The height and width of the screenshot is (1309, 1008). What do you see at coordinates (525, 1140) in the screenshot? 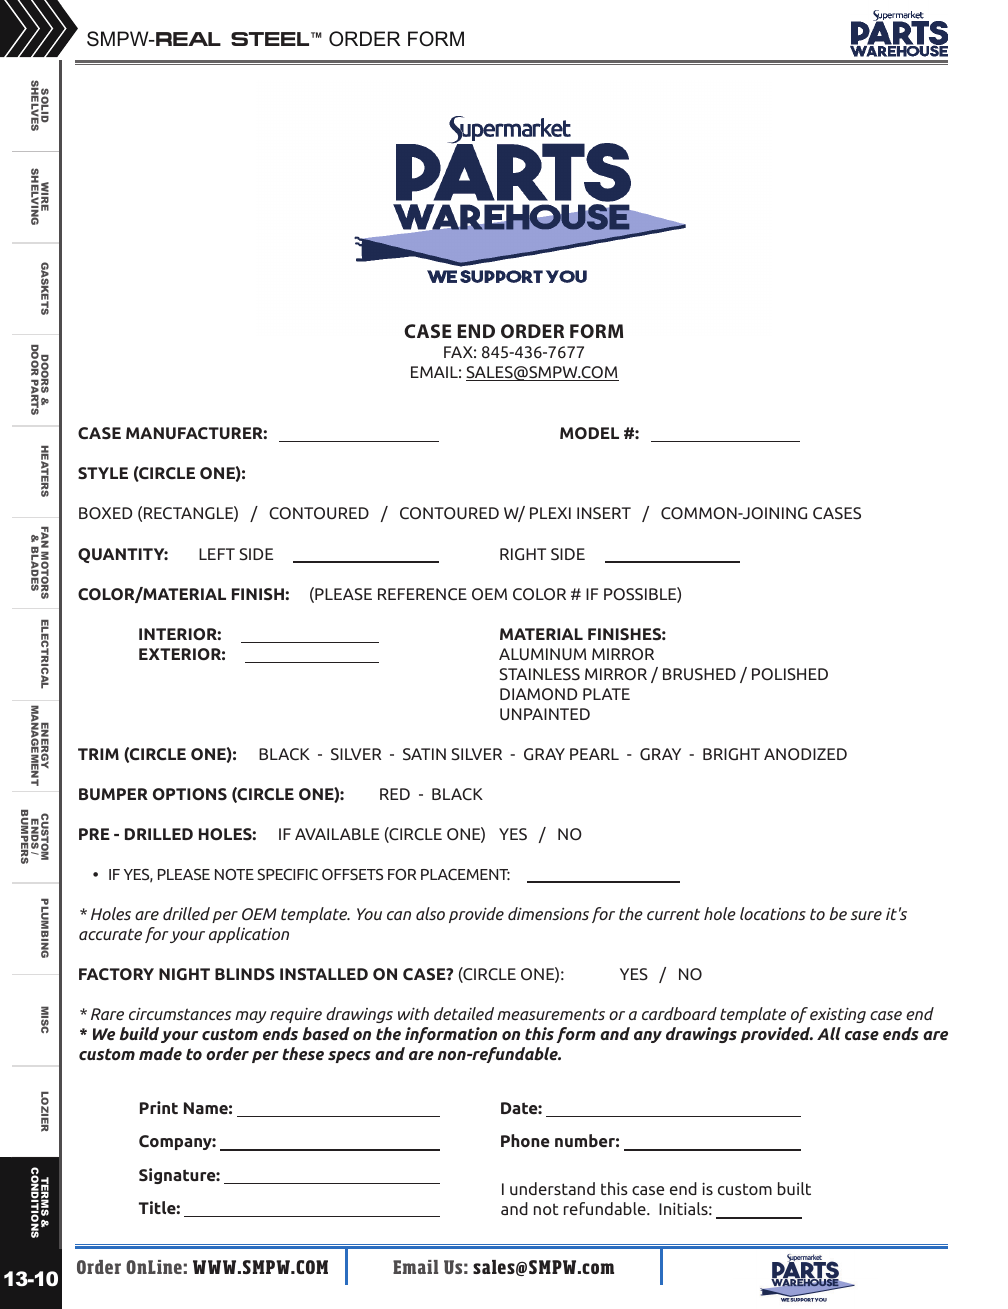
I see `Phone` at bounding box center [525, 1140].
